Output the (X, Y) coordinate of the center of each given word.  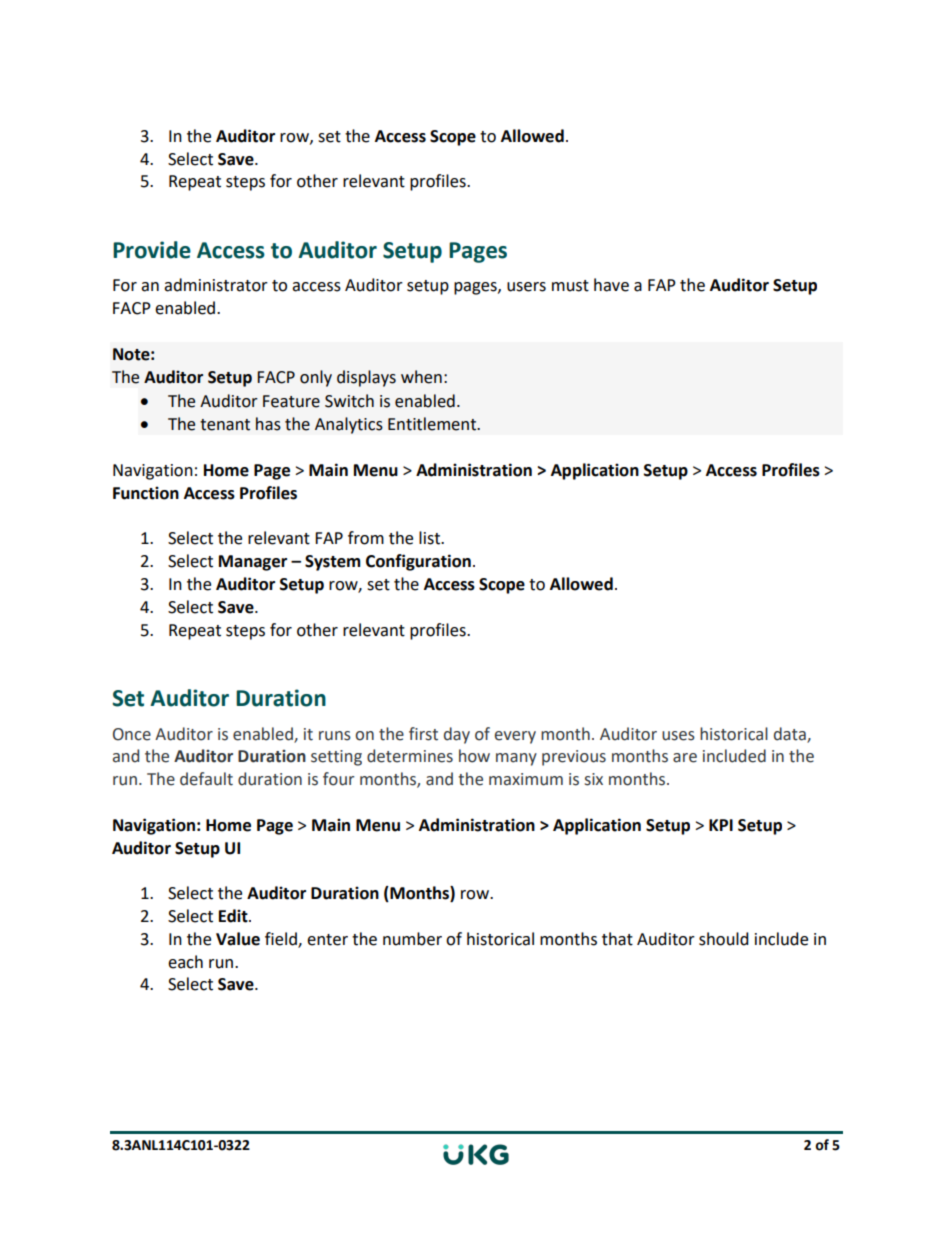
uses (678, 736)
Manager (253, 563)
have (611, 285)
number (412, 939)
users (526, 287)
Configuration (418, 562)
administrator (216, 285)
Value (238, 939)
